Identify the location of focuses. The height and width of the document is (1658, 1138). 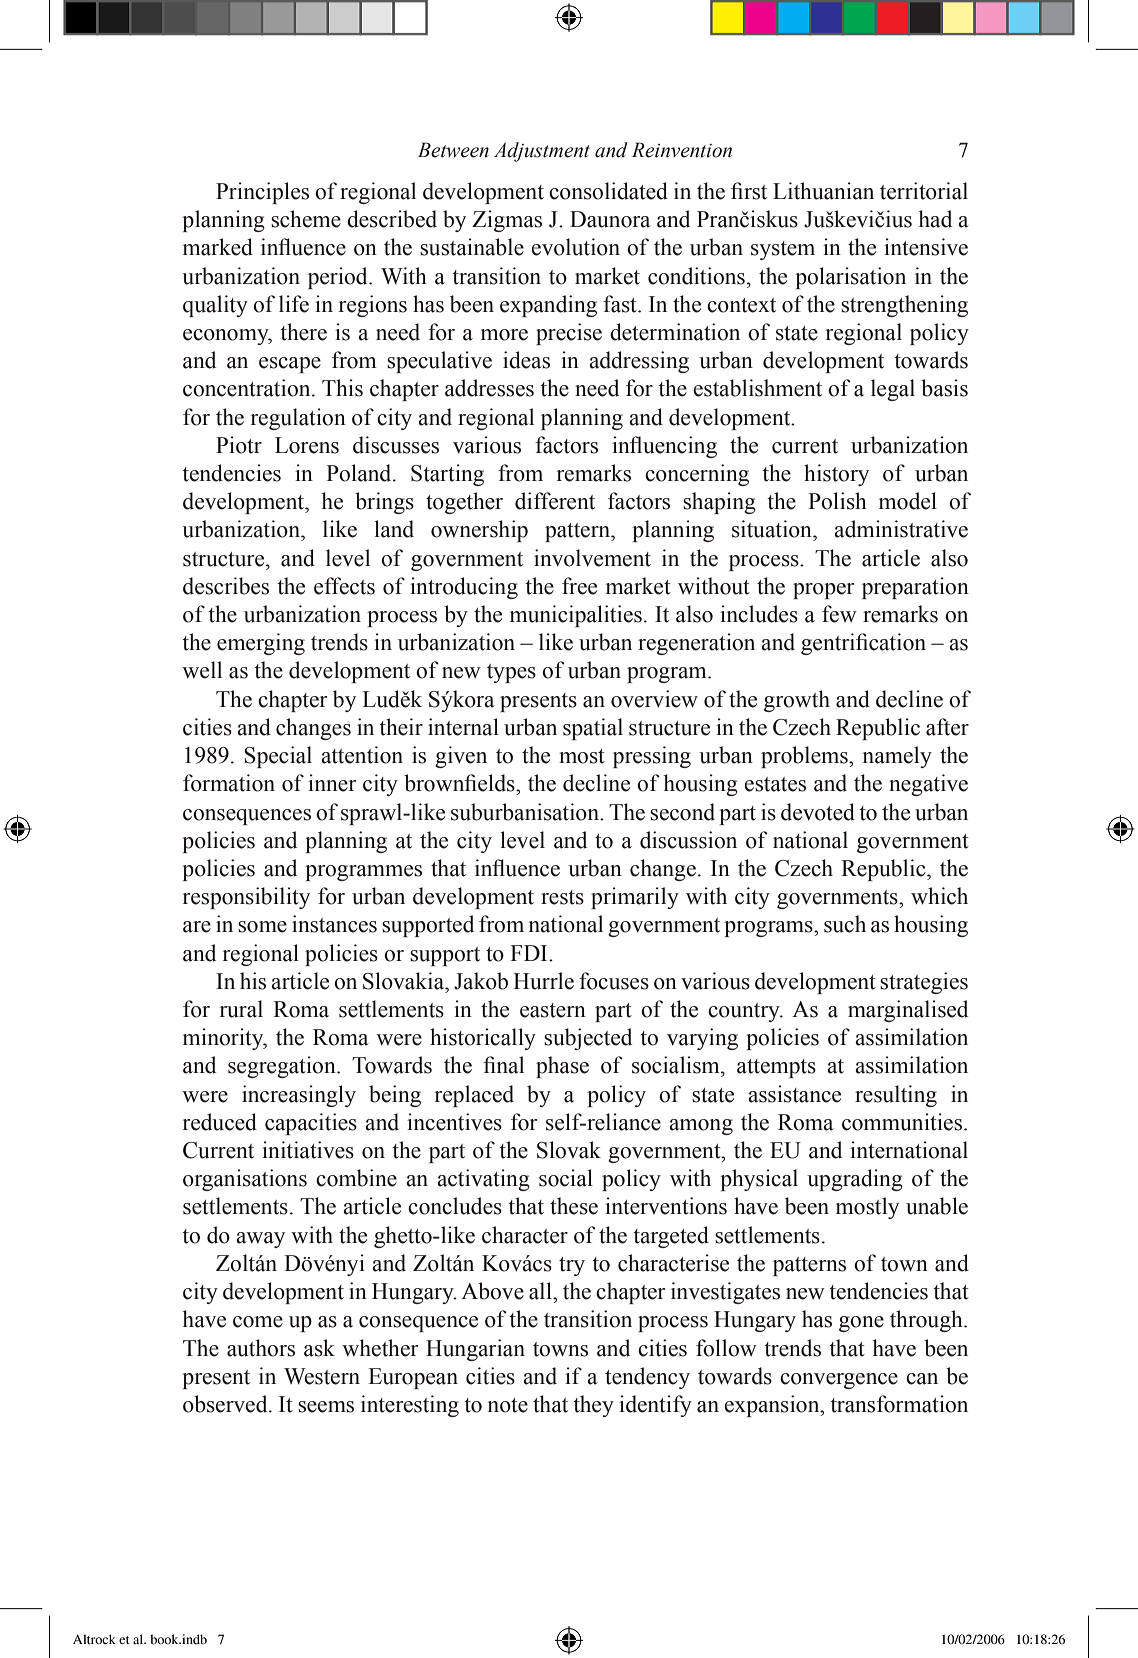
(614, 981).
